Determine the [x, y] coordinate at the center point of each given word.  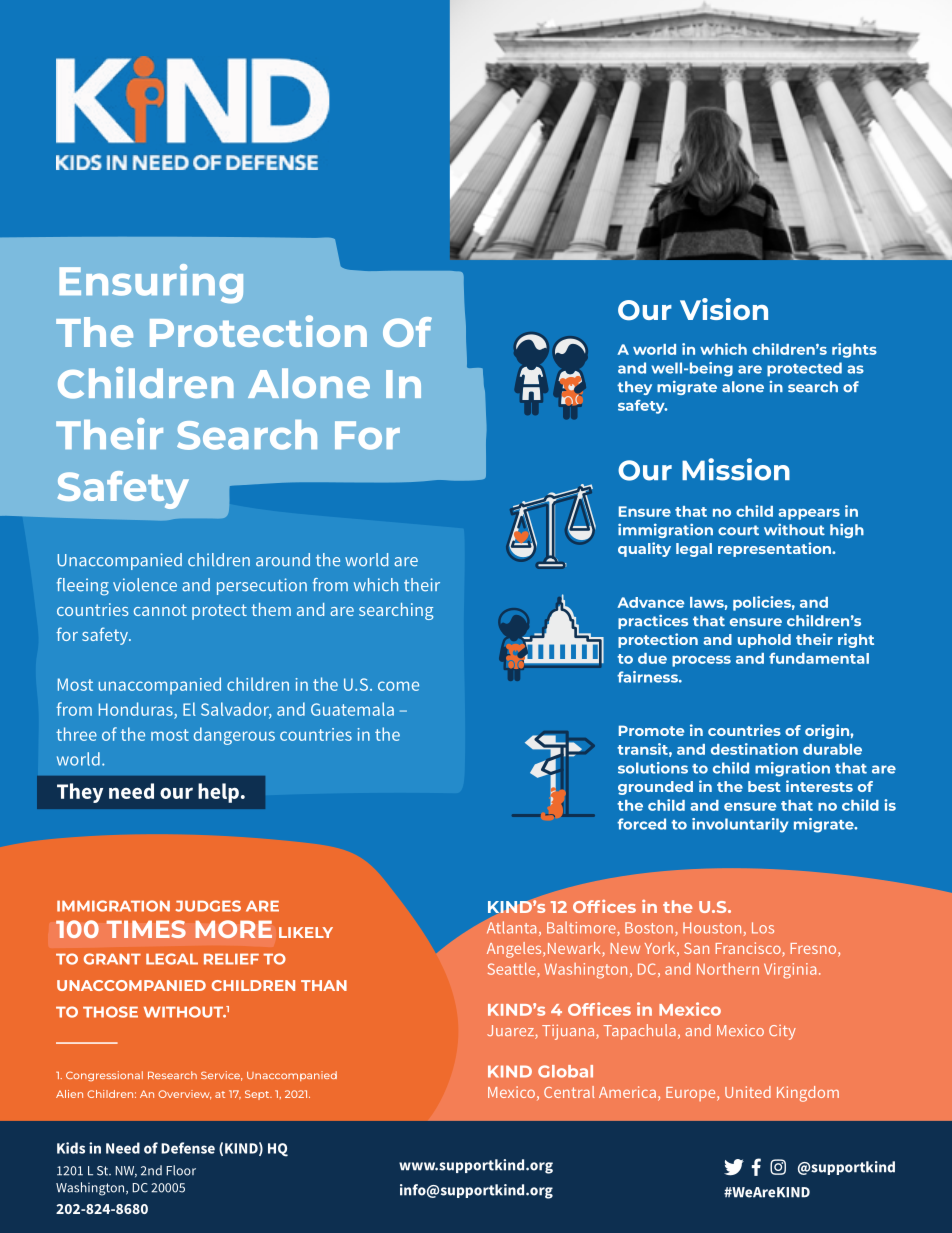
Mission [736, 469]
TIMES [146, 929]
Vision [724, 309]
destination [754, 749]
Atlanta [511, 927]
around [283, 560]
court [738, 530]
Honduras [136, 709]
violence [145, 585]
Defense [188, 1148]
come [398, 686]
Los [763, 928]
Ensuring [151, 284]
